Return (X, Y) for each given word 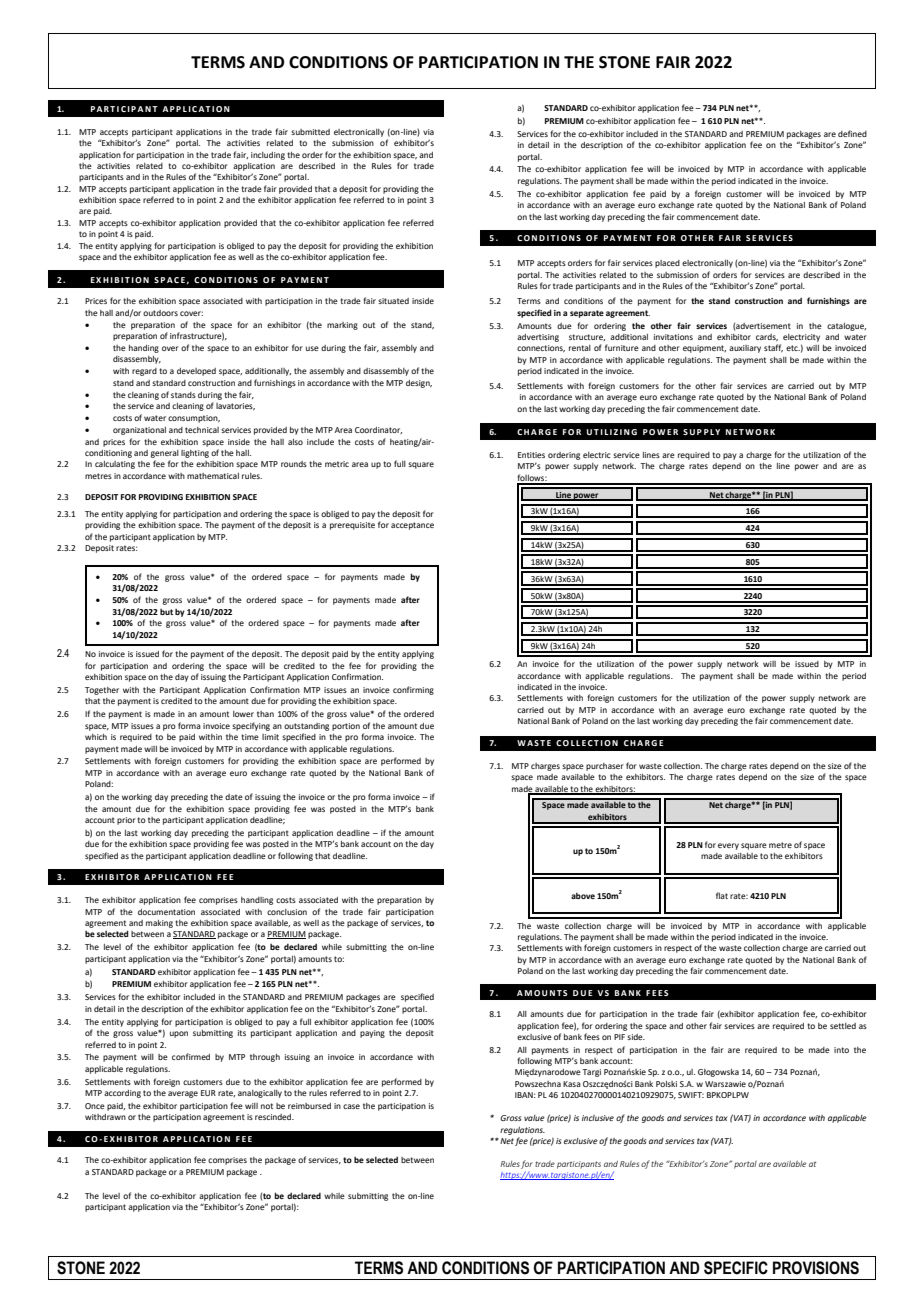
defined (852, 133)
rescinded (274, 1117)
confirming (413, 690)
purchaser (605, 767)
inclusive (598, 1118)
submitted (310, 132)
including (268, 156)
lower (243, 714)
